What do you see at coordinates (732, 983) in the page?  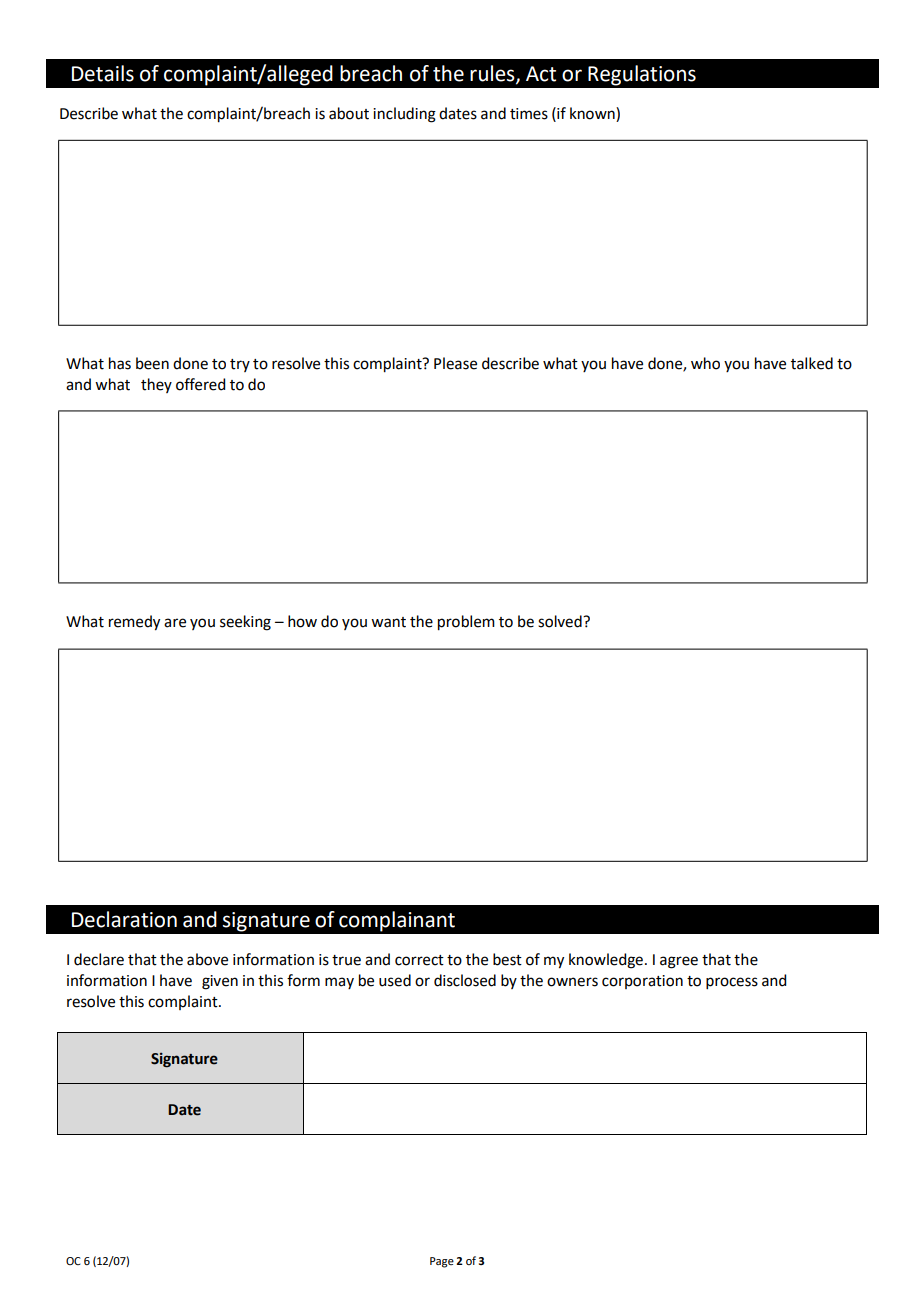 I see `process` at bounding box center [732, 983].
